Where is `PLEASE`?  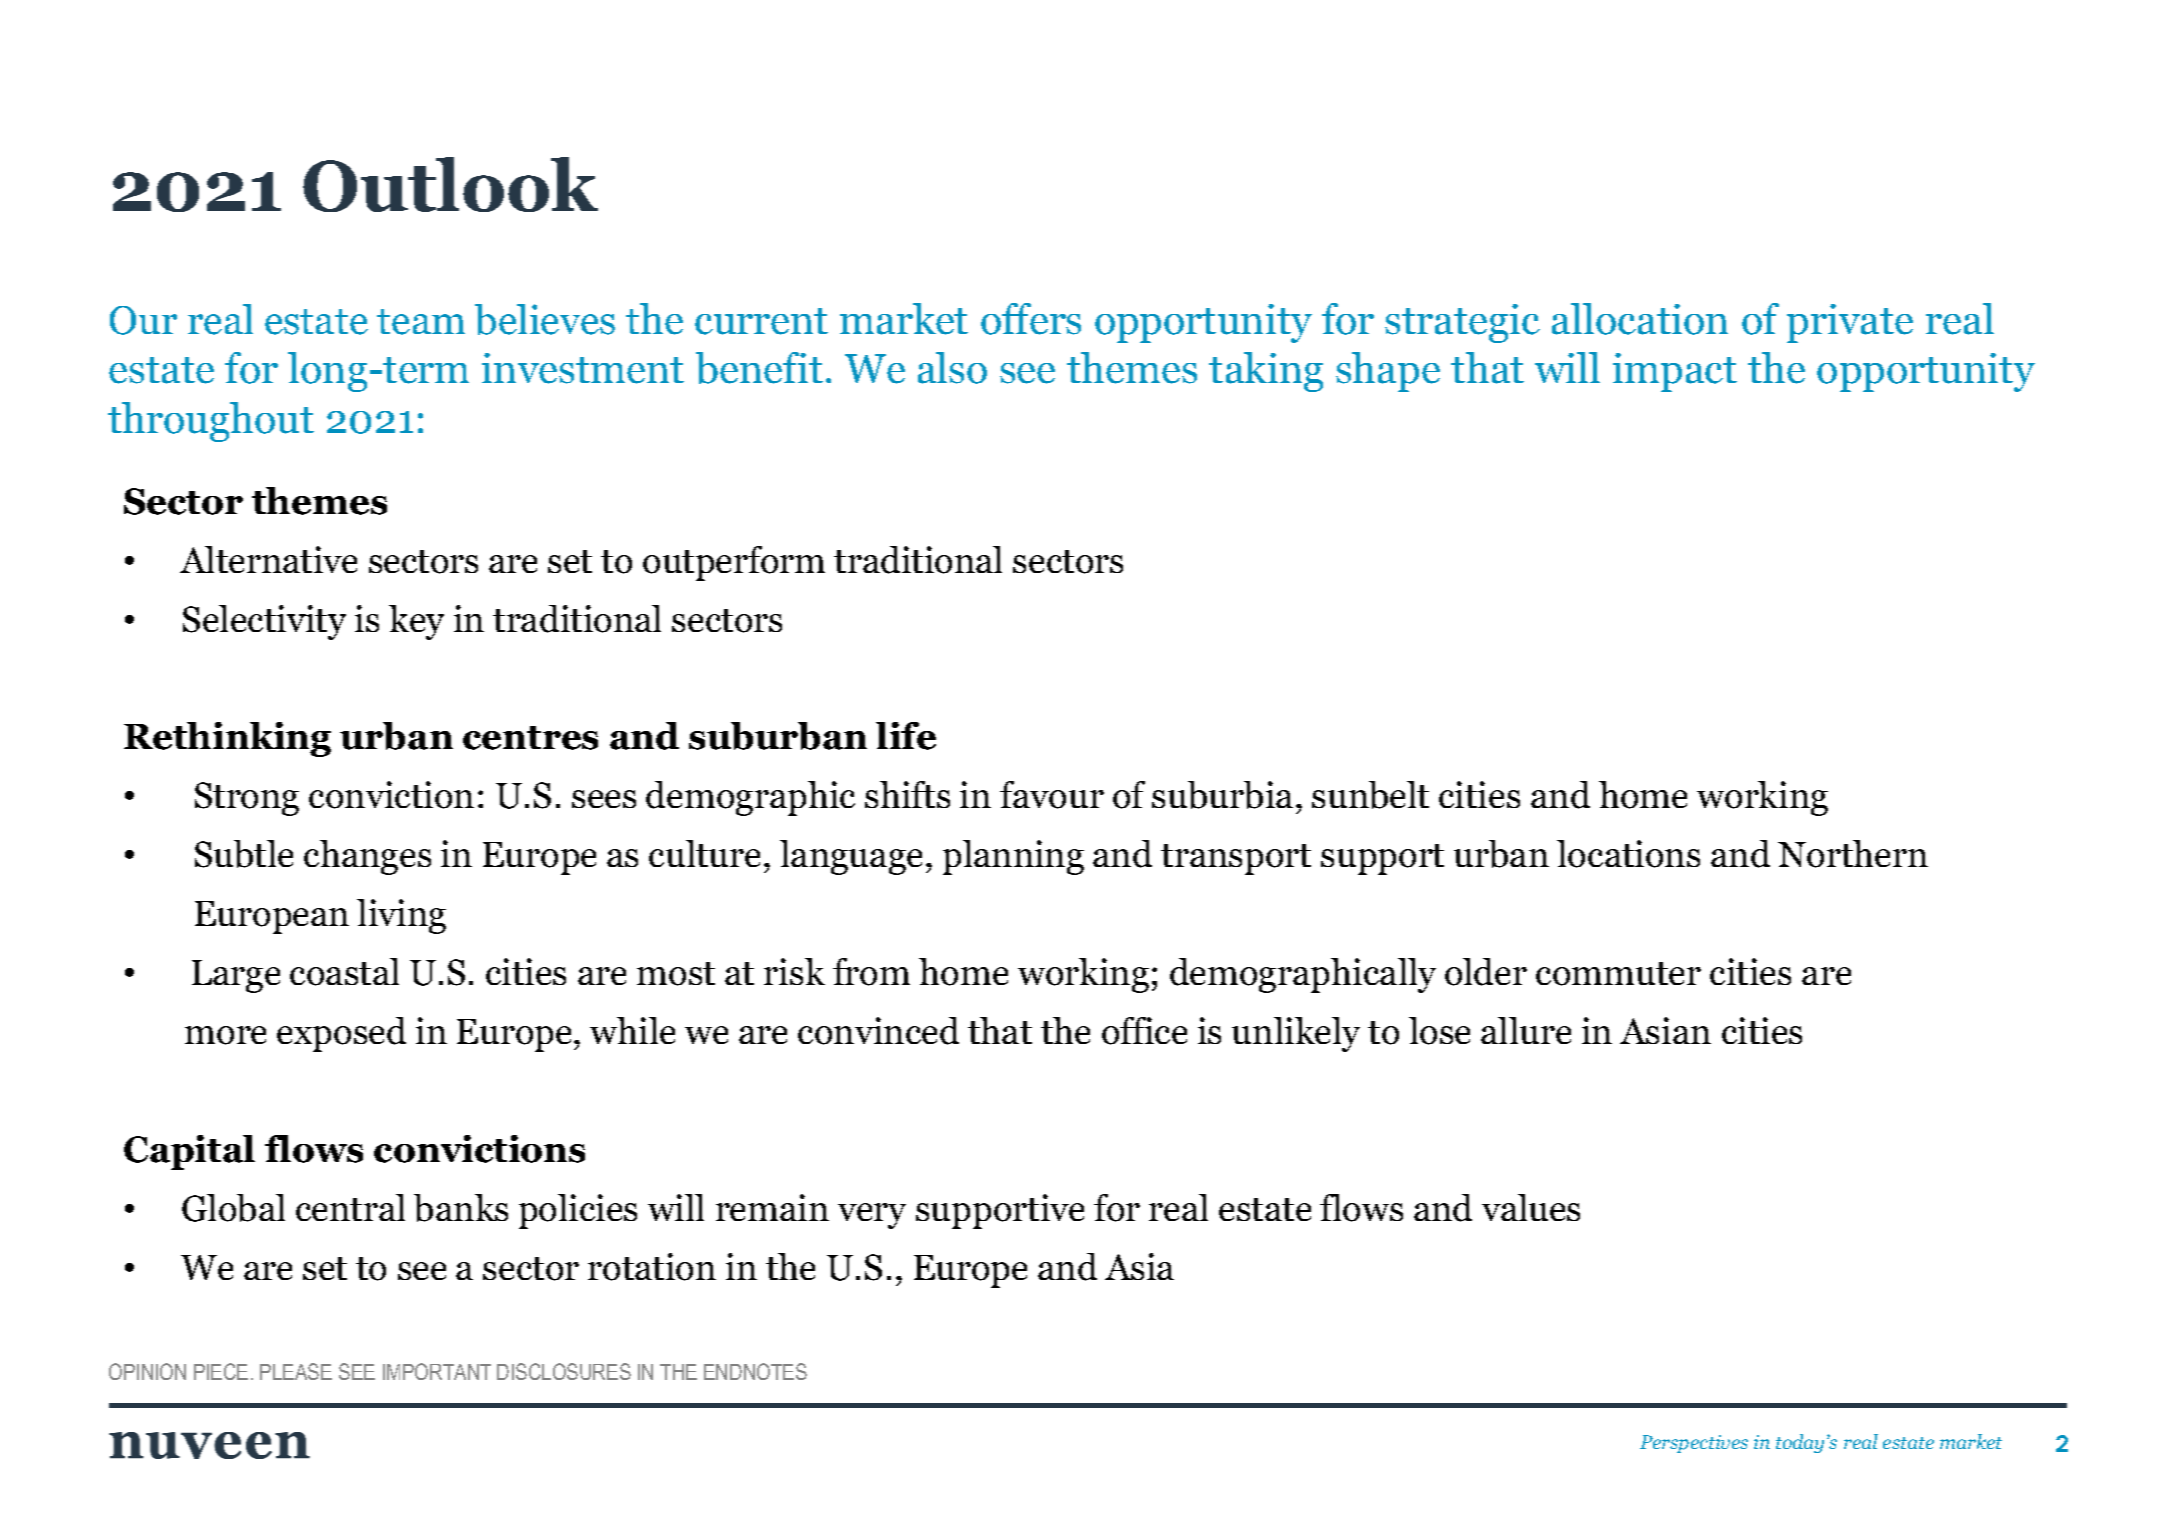 PLEASE is located at coordinates (296, 1371).
